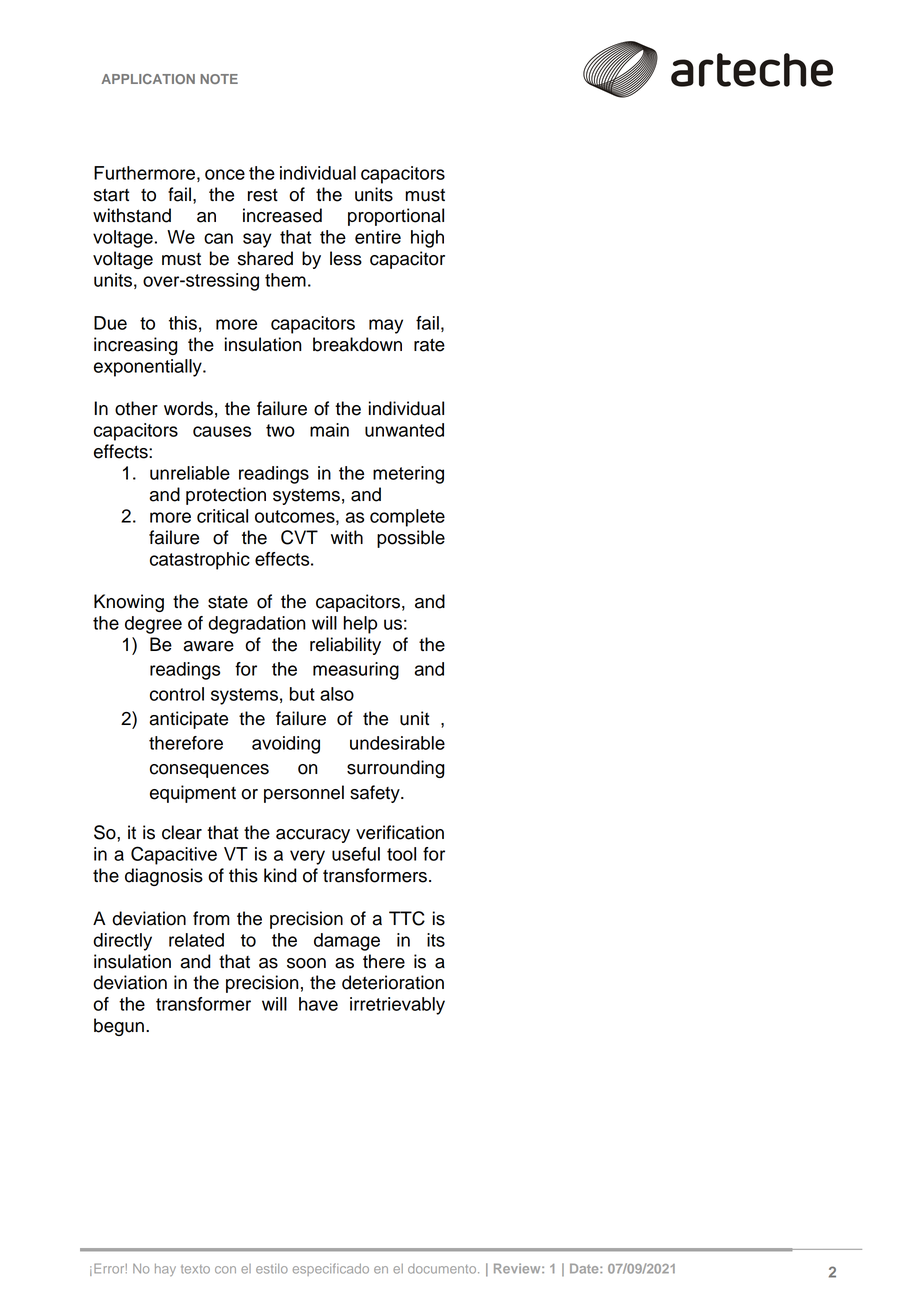 The image size is (924, 1308). Describe the element at coordinates (397, 743) in the screenshot. I see `undesirable` at that location.
